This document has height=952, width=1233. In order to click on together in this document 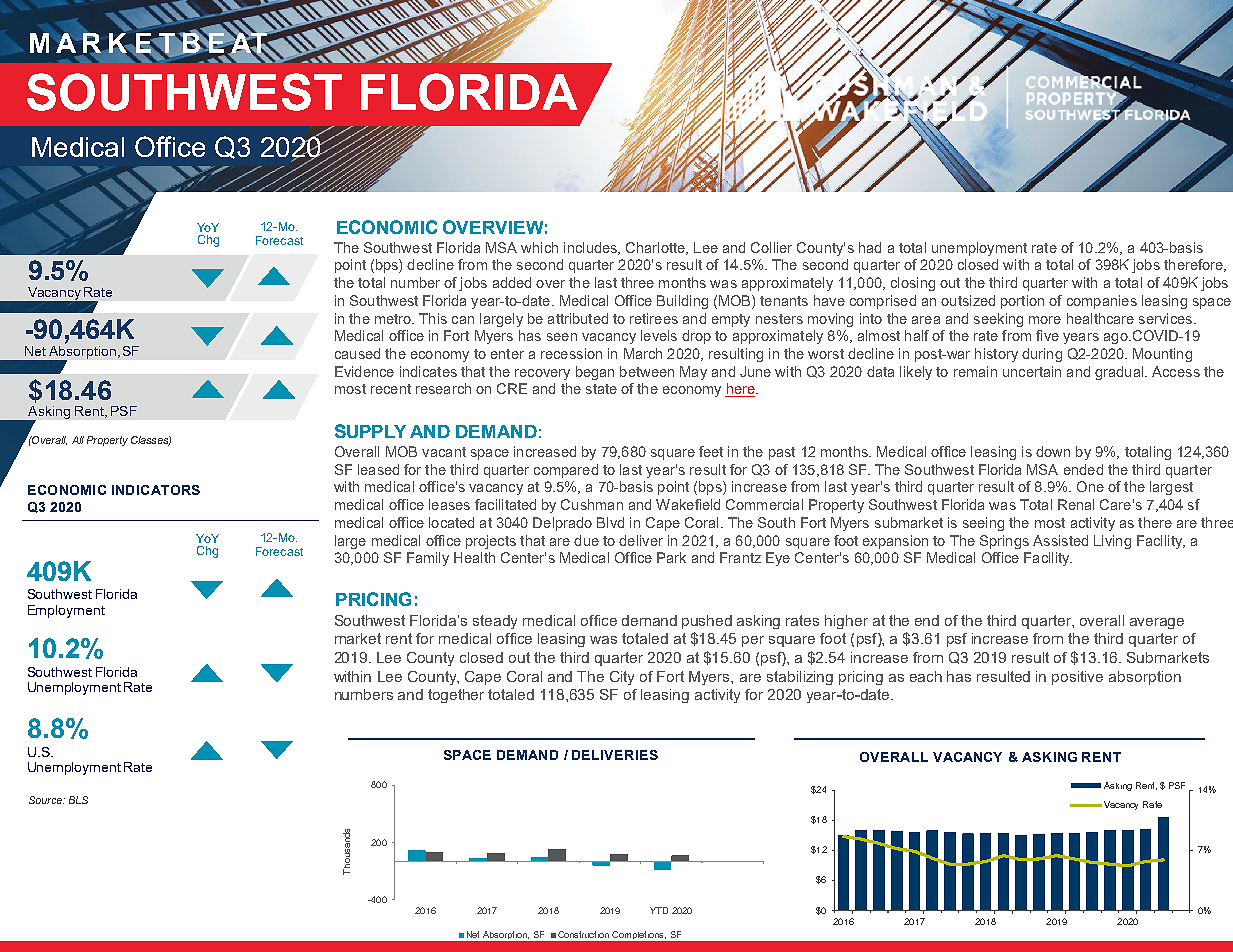, I will do `click(456, 696)`.
